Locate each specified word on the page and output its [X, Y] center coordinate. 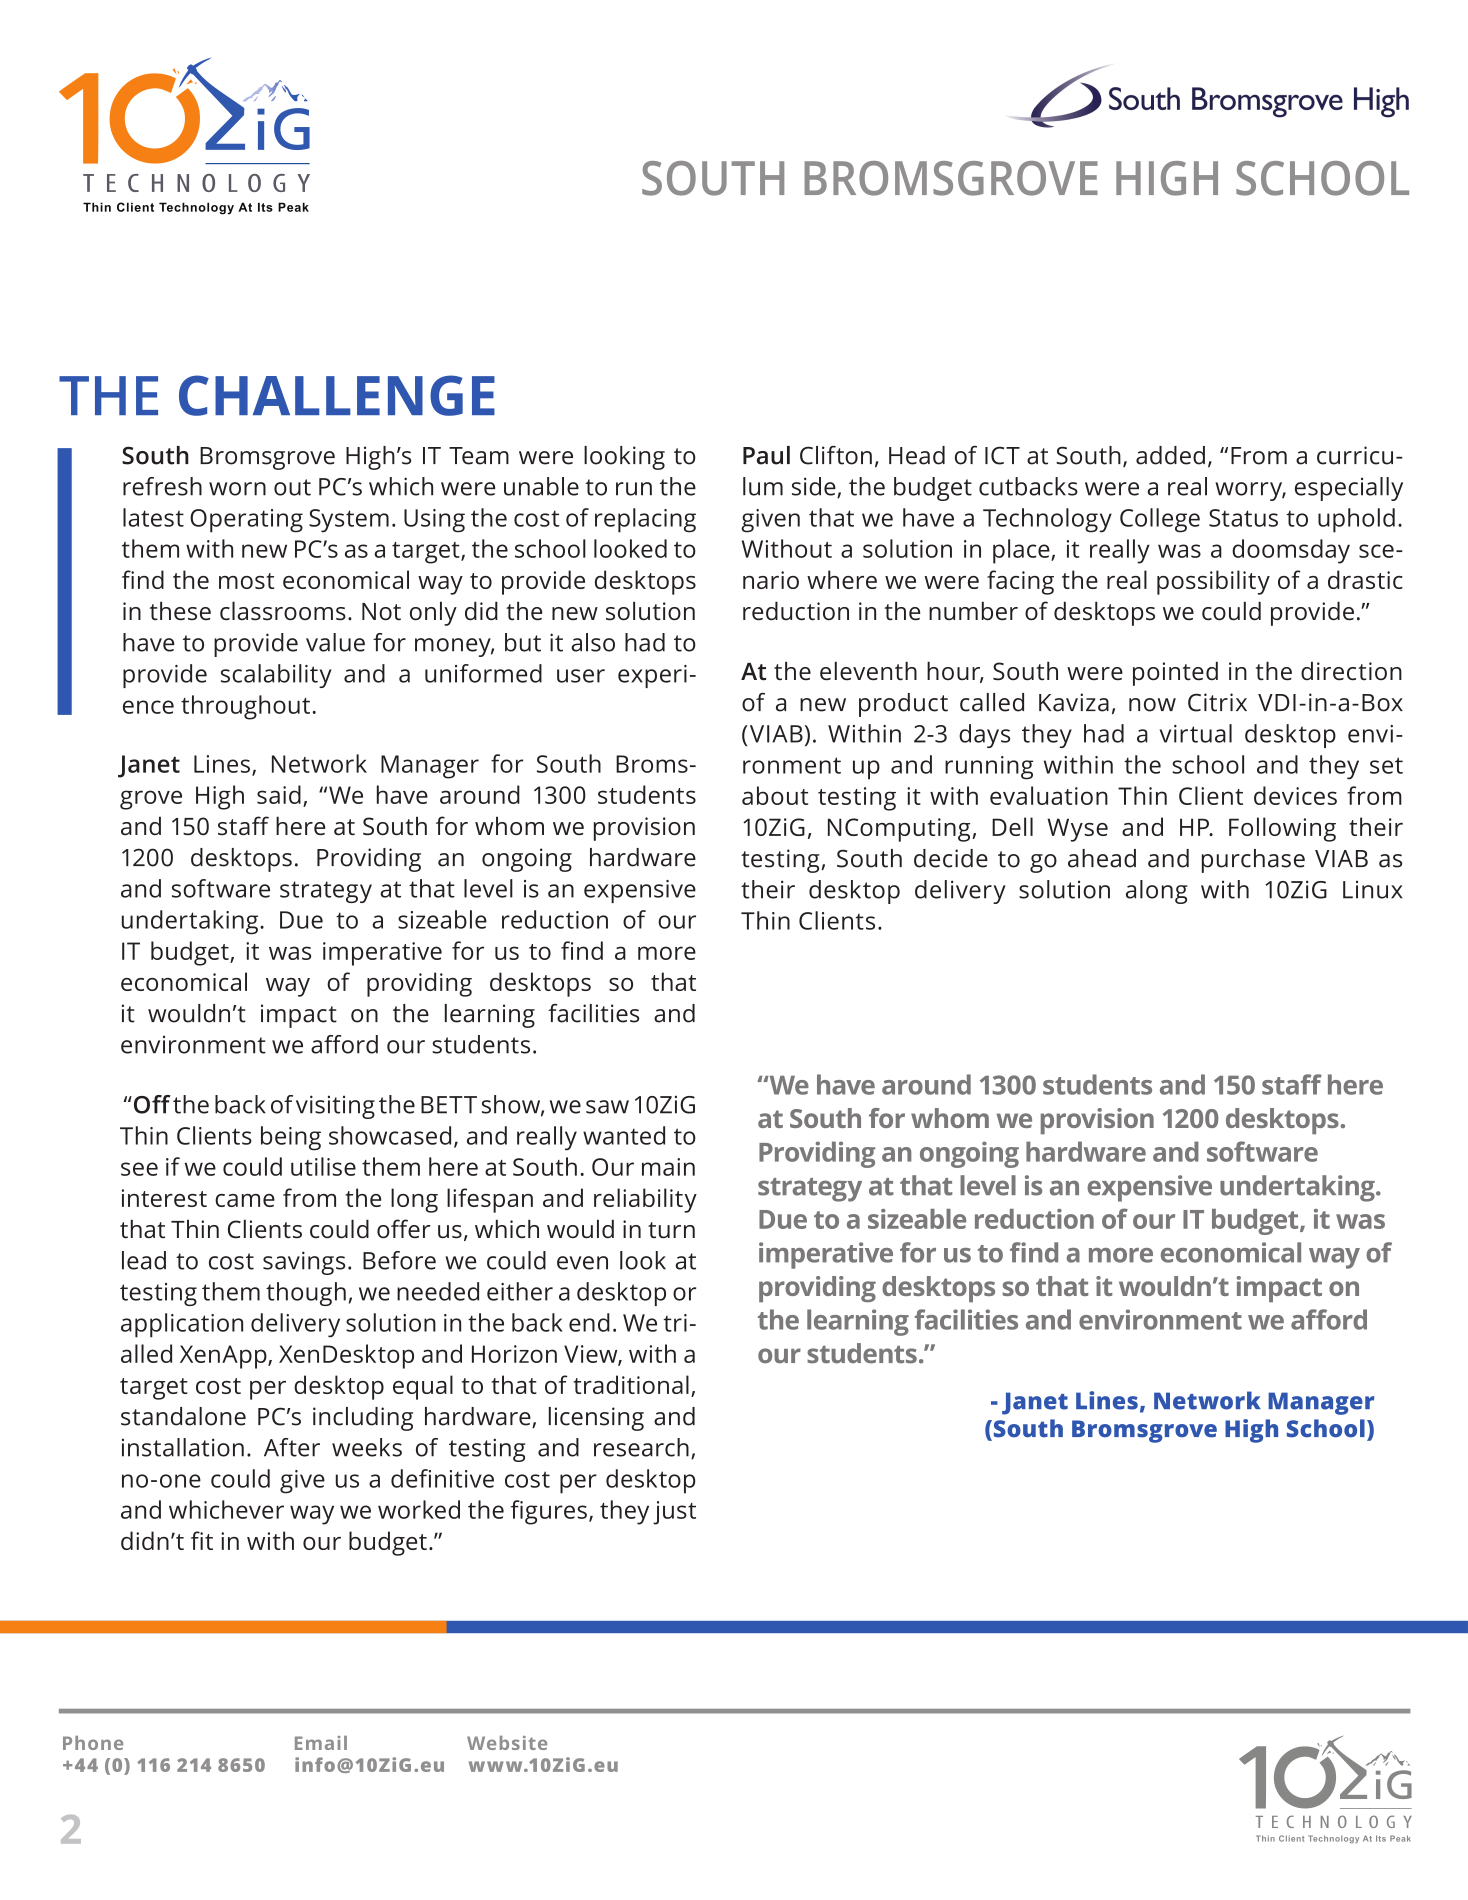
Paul [766, 455]
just [674, 1513]
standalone [183, 1416]
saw [607, 1107]
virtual [1196, 733]
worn [237, 489]
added [1170, 455]
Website [507, 1743]
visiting [335, 1107]
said [279, 794]
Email [321, 1743]
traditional [631, 1384]
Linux [1372, 890]
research [641, 1447]
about [775, 795]
